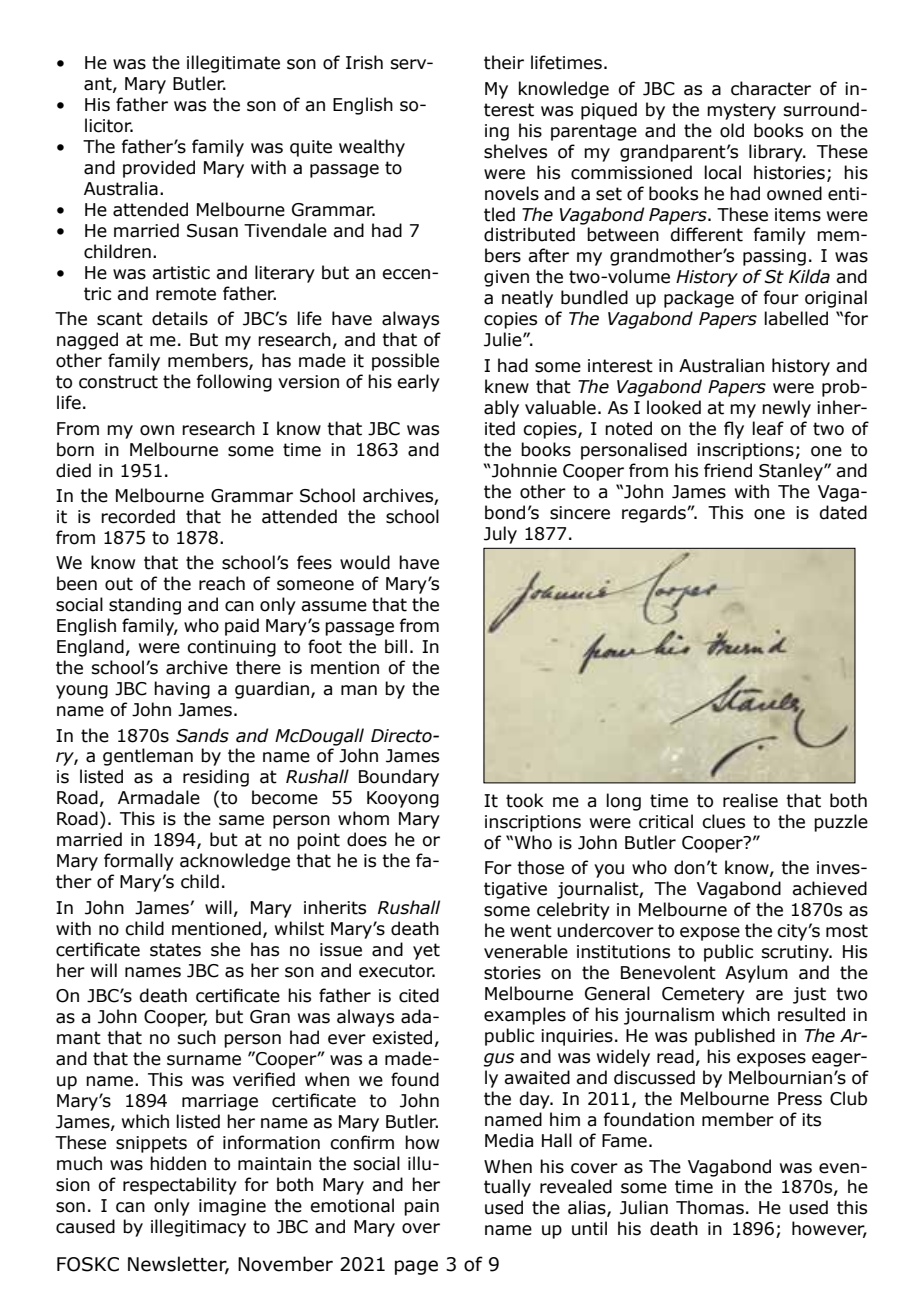  I want to click on recorded, so click(138, 516).
